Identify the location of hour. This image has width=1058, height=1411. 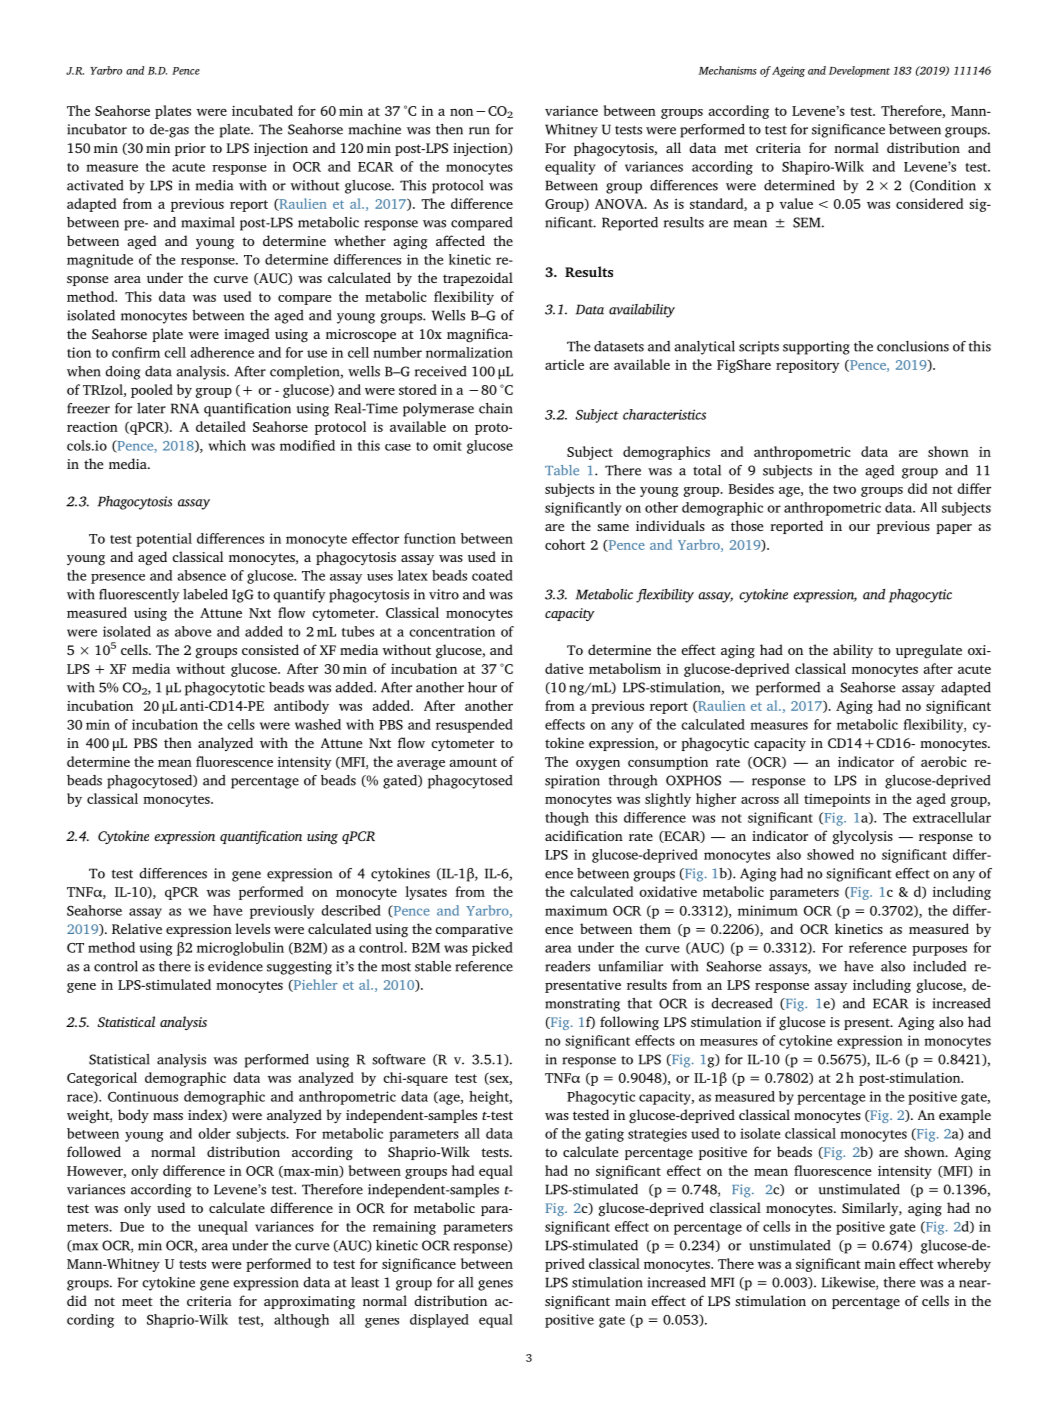
(482, 687).
